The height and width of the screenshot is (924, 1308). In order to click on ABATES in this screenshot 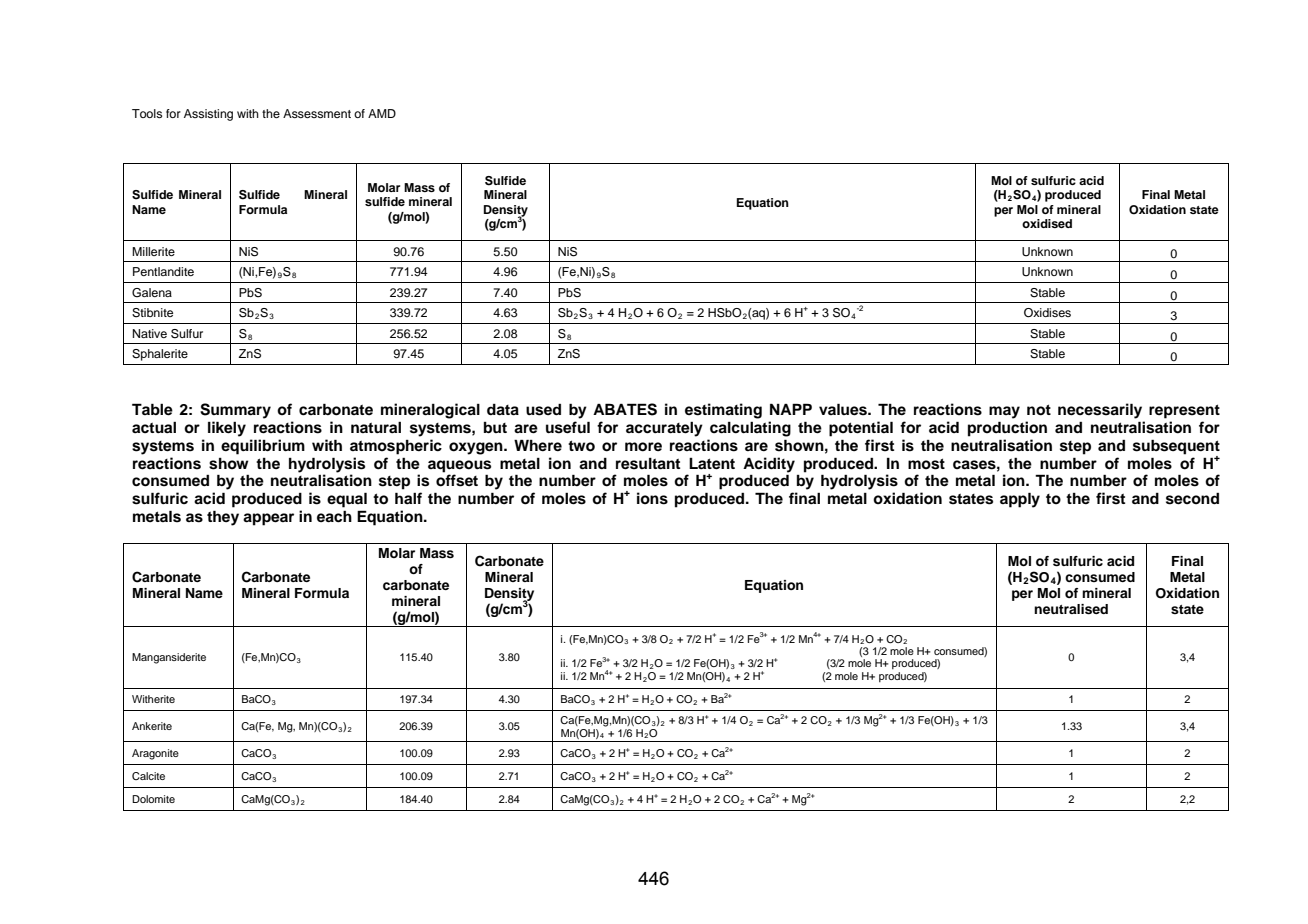, I will do `click(625, 409)`.
